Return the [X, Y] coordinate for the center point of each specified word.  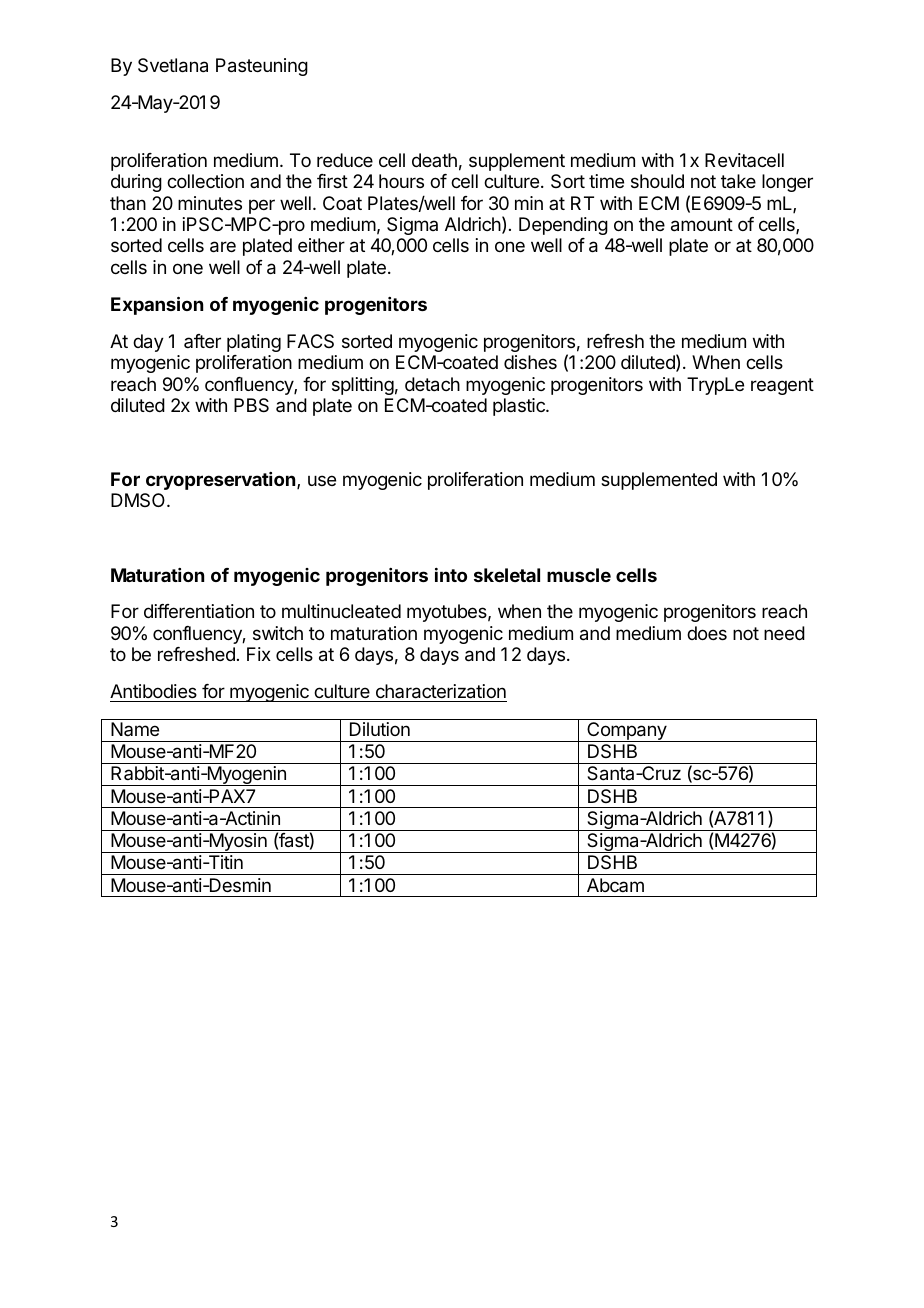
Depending [563, 226]
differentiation [199, 611]
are [223, 247]
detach [432, 384]
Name [135, 729]
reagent [782, 386]
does [707, 633]
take [738, 181]
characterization [440, 693]
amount [702, 225]
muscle [579, 575]
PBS [251, 405]
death [434, 160]
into [451, 575]
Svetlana [173, 65]
